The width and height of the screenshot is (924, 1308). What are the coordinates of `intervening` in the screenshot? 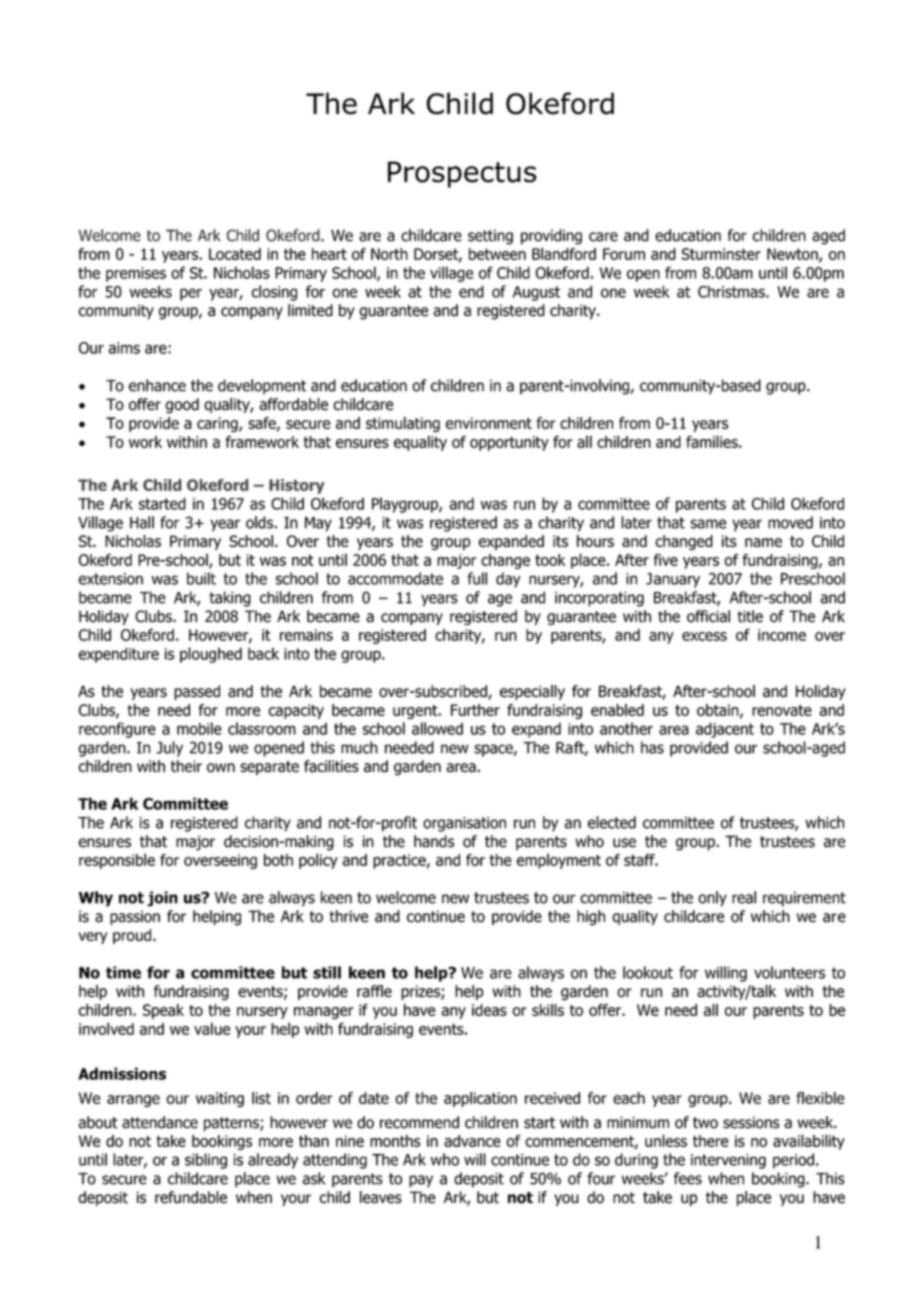 It's located at (728, 1161).
